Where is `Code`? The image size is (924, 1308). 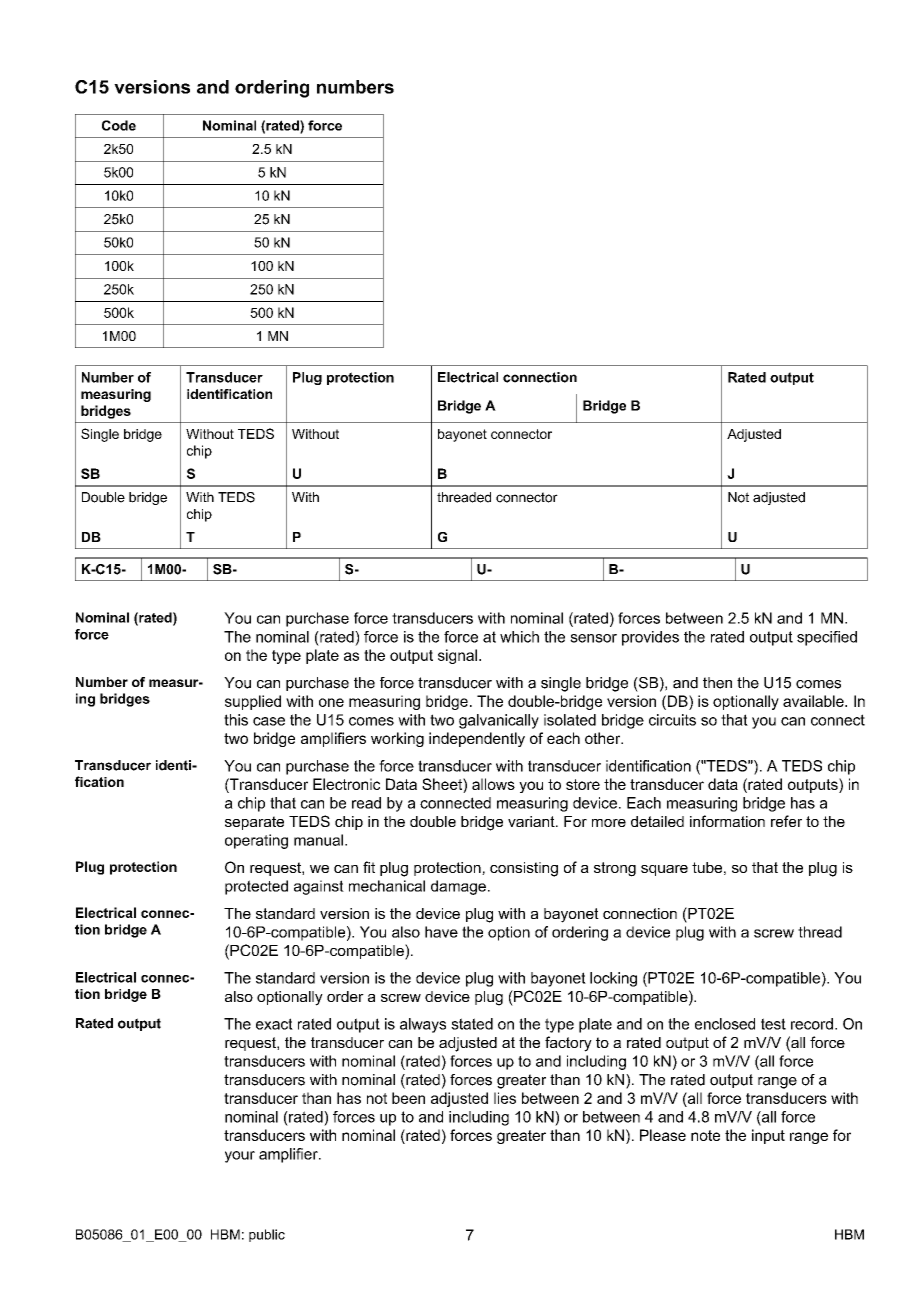
Code is located at coordinates (119, 125).
